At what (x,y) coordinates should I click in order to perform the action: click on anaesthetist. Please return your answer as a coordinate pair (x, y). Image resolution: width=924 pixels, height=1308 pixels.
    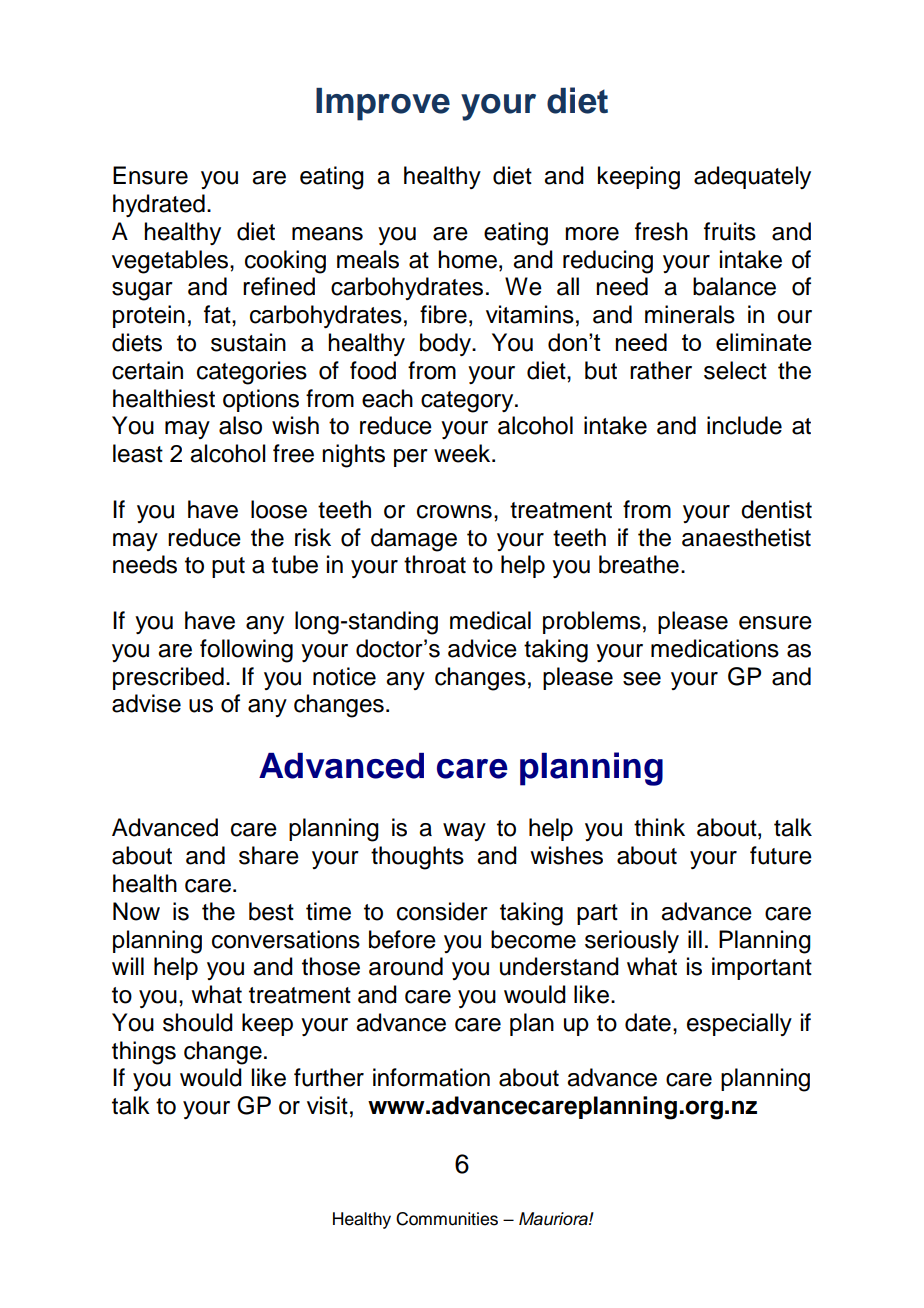
    Looking at the image, I should click on (746, 537).
